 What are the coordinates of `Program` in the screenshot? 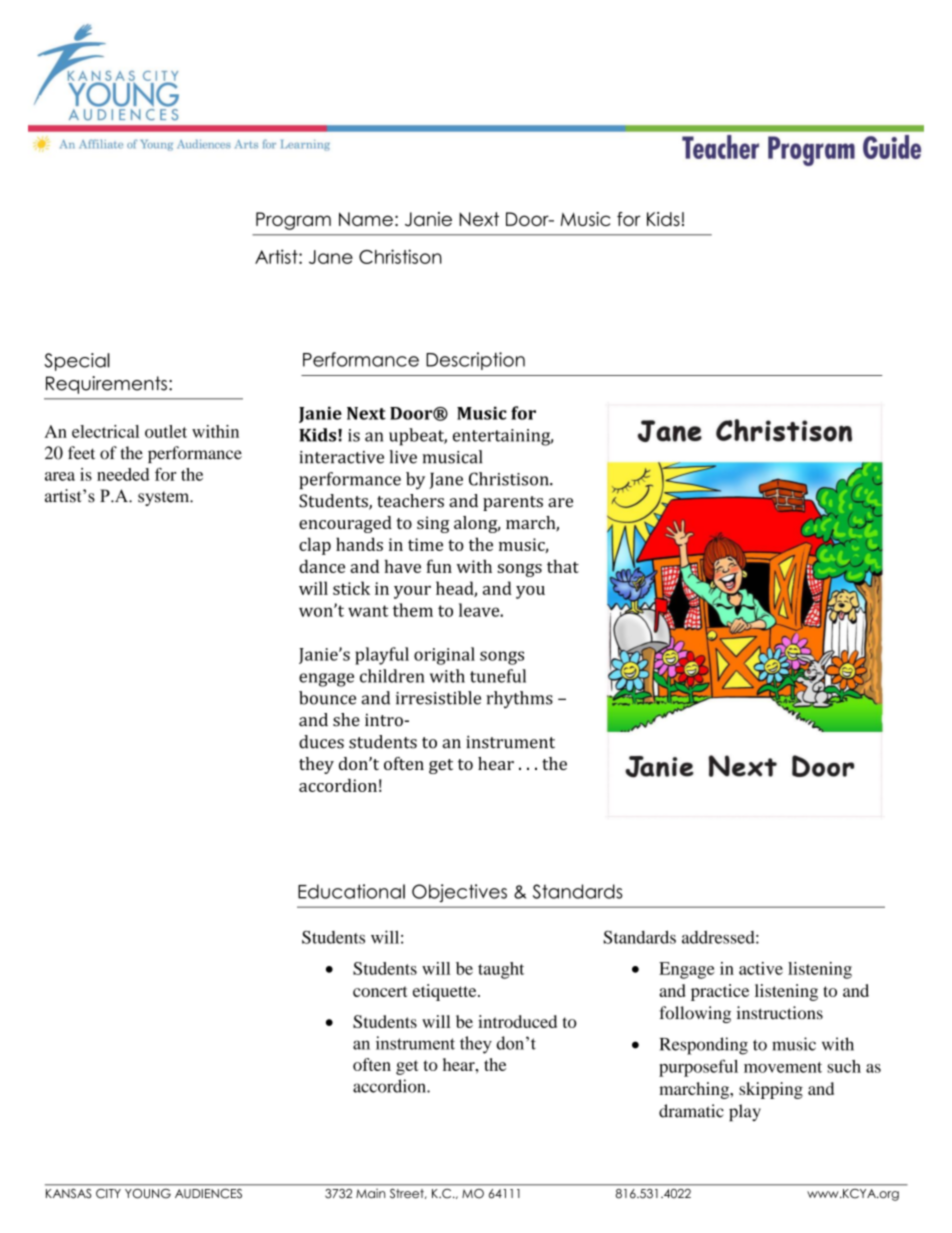 It's located at (293, 221).
